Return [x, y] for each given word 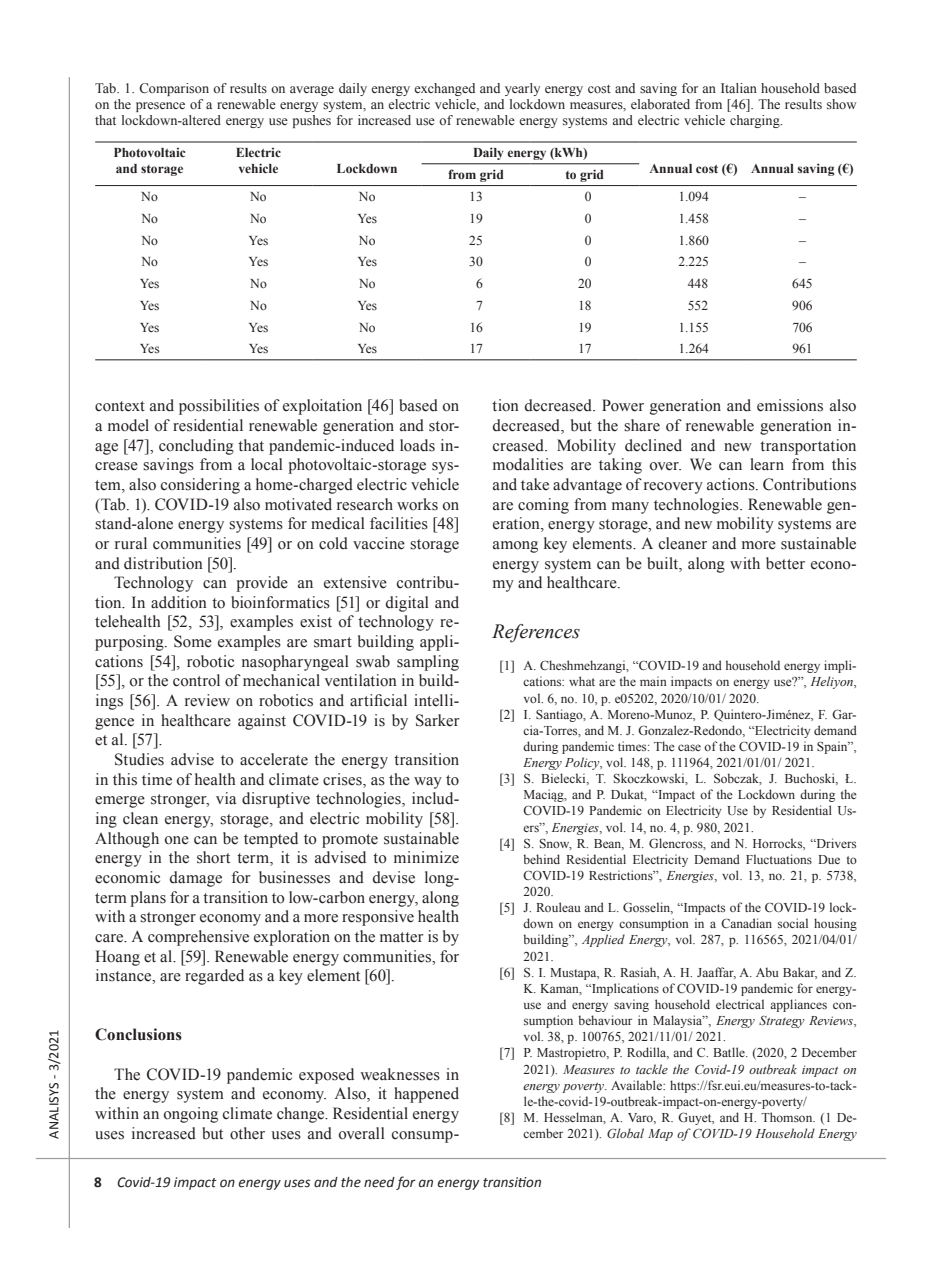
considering [200, 486]
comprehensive [198, 938]
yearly [522, 89]
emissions [790, 405]
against [262, 722]
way [428, 783]
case [689, 747]
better [785, 563]
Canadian [746, 923]
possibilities [219, 407]
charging [756, 121]
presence [160, 107]
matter [402, 937]
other [247, 1133]
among [515, 547]
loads [417, 445]
